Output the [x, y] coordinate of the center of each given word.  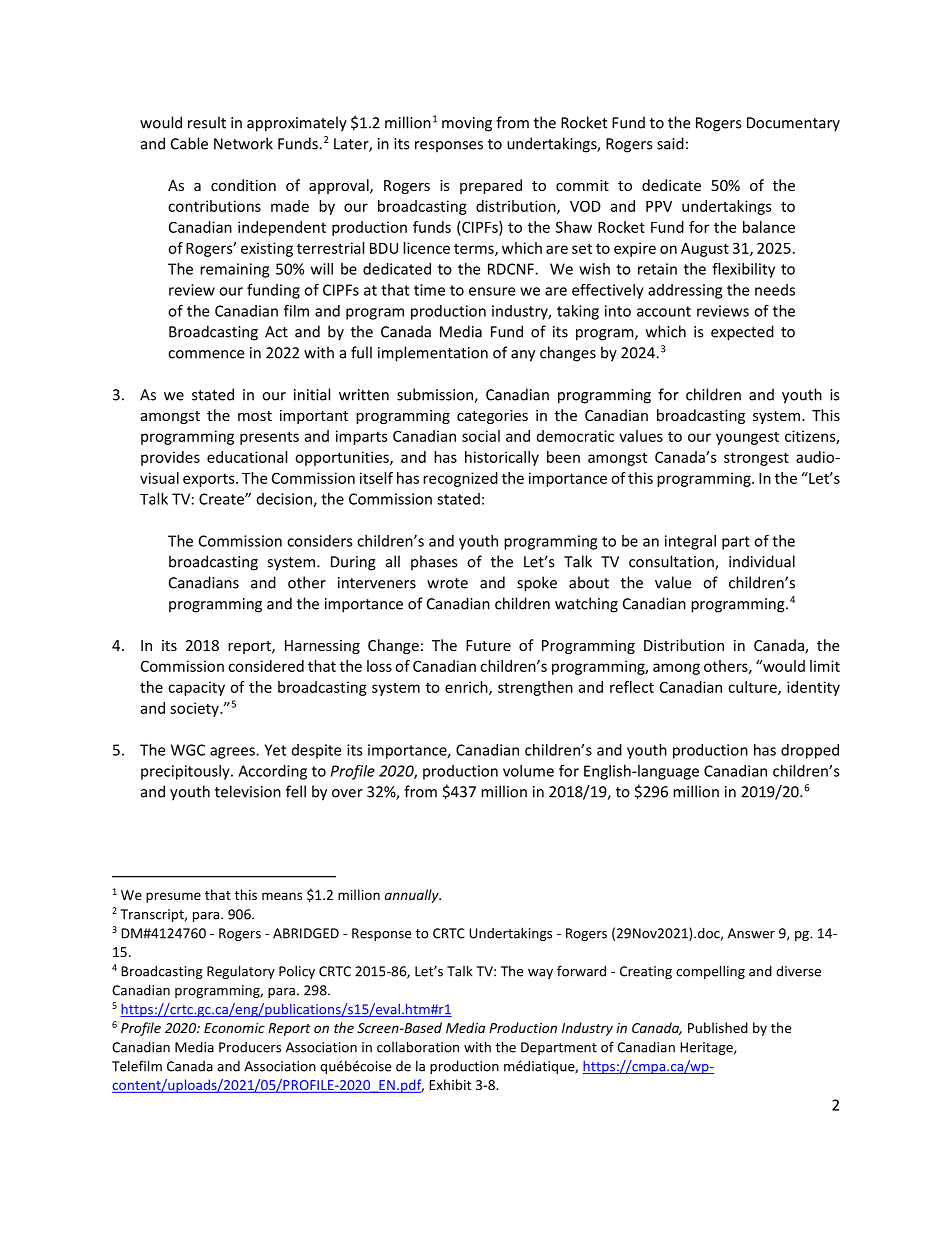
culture [753, 688]
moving [467, 124]
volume [528, 771]
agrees [233, 753]
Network [243, 143]
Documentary [793, 124]
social [481, 436]
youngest [747, 438]
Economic [234, 1028]
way [540, 974]
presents [269, 438]
